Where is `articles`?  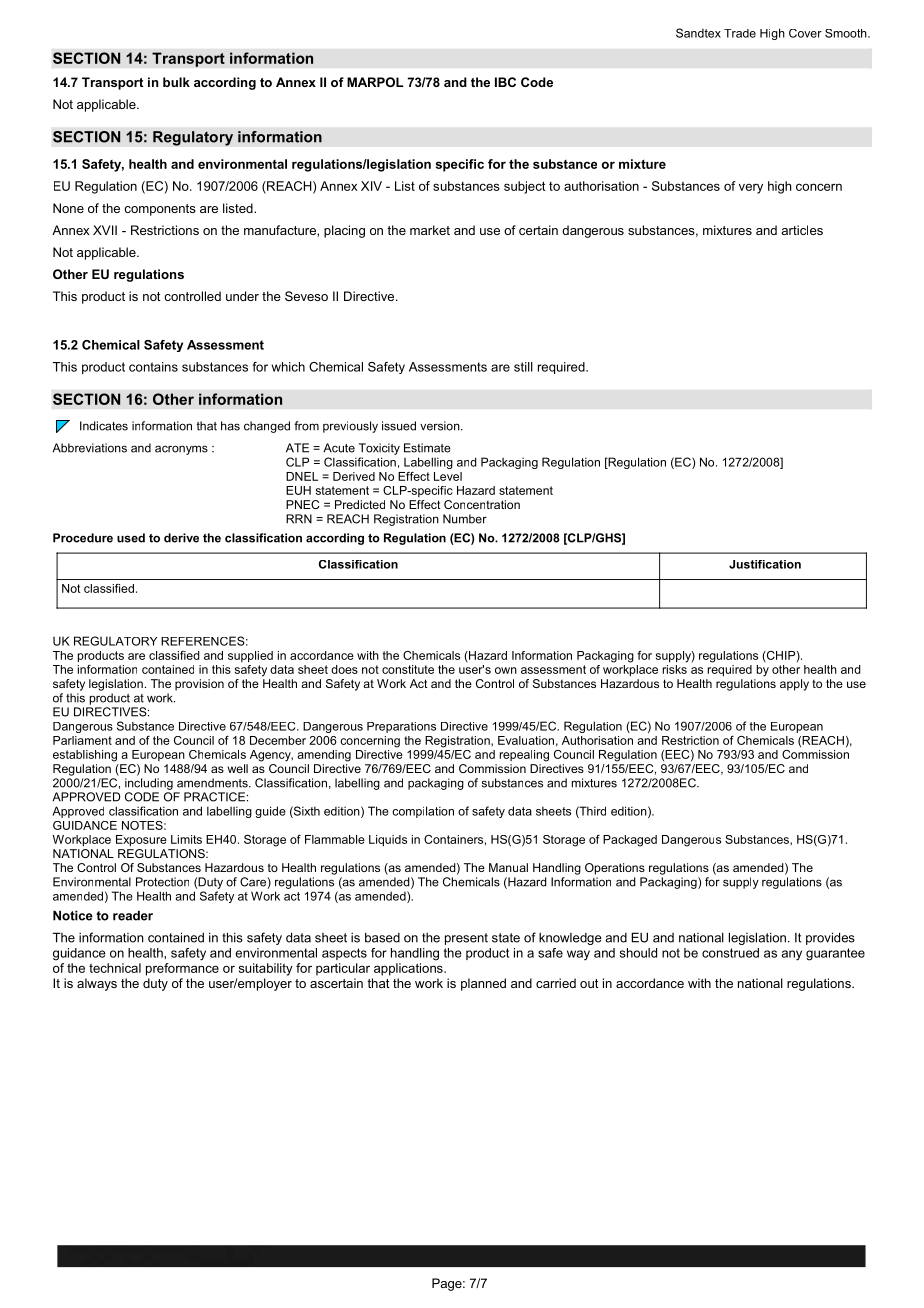
articles is located at coordinates (802, 230).
